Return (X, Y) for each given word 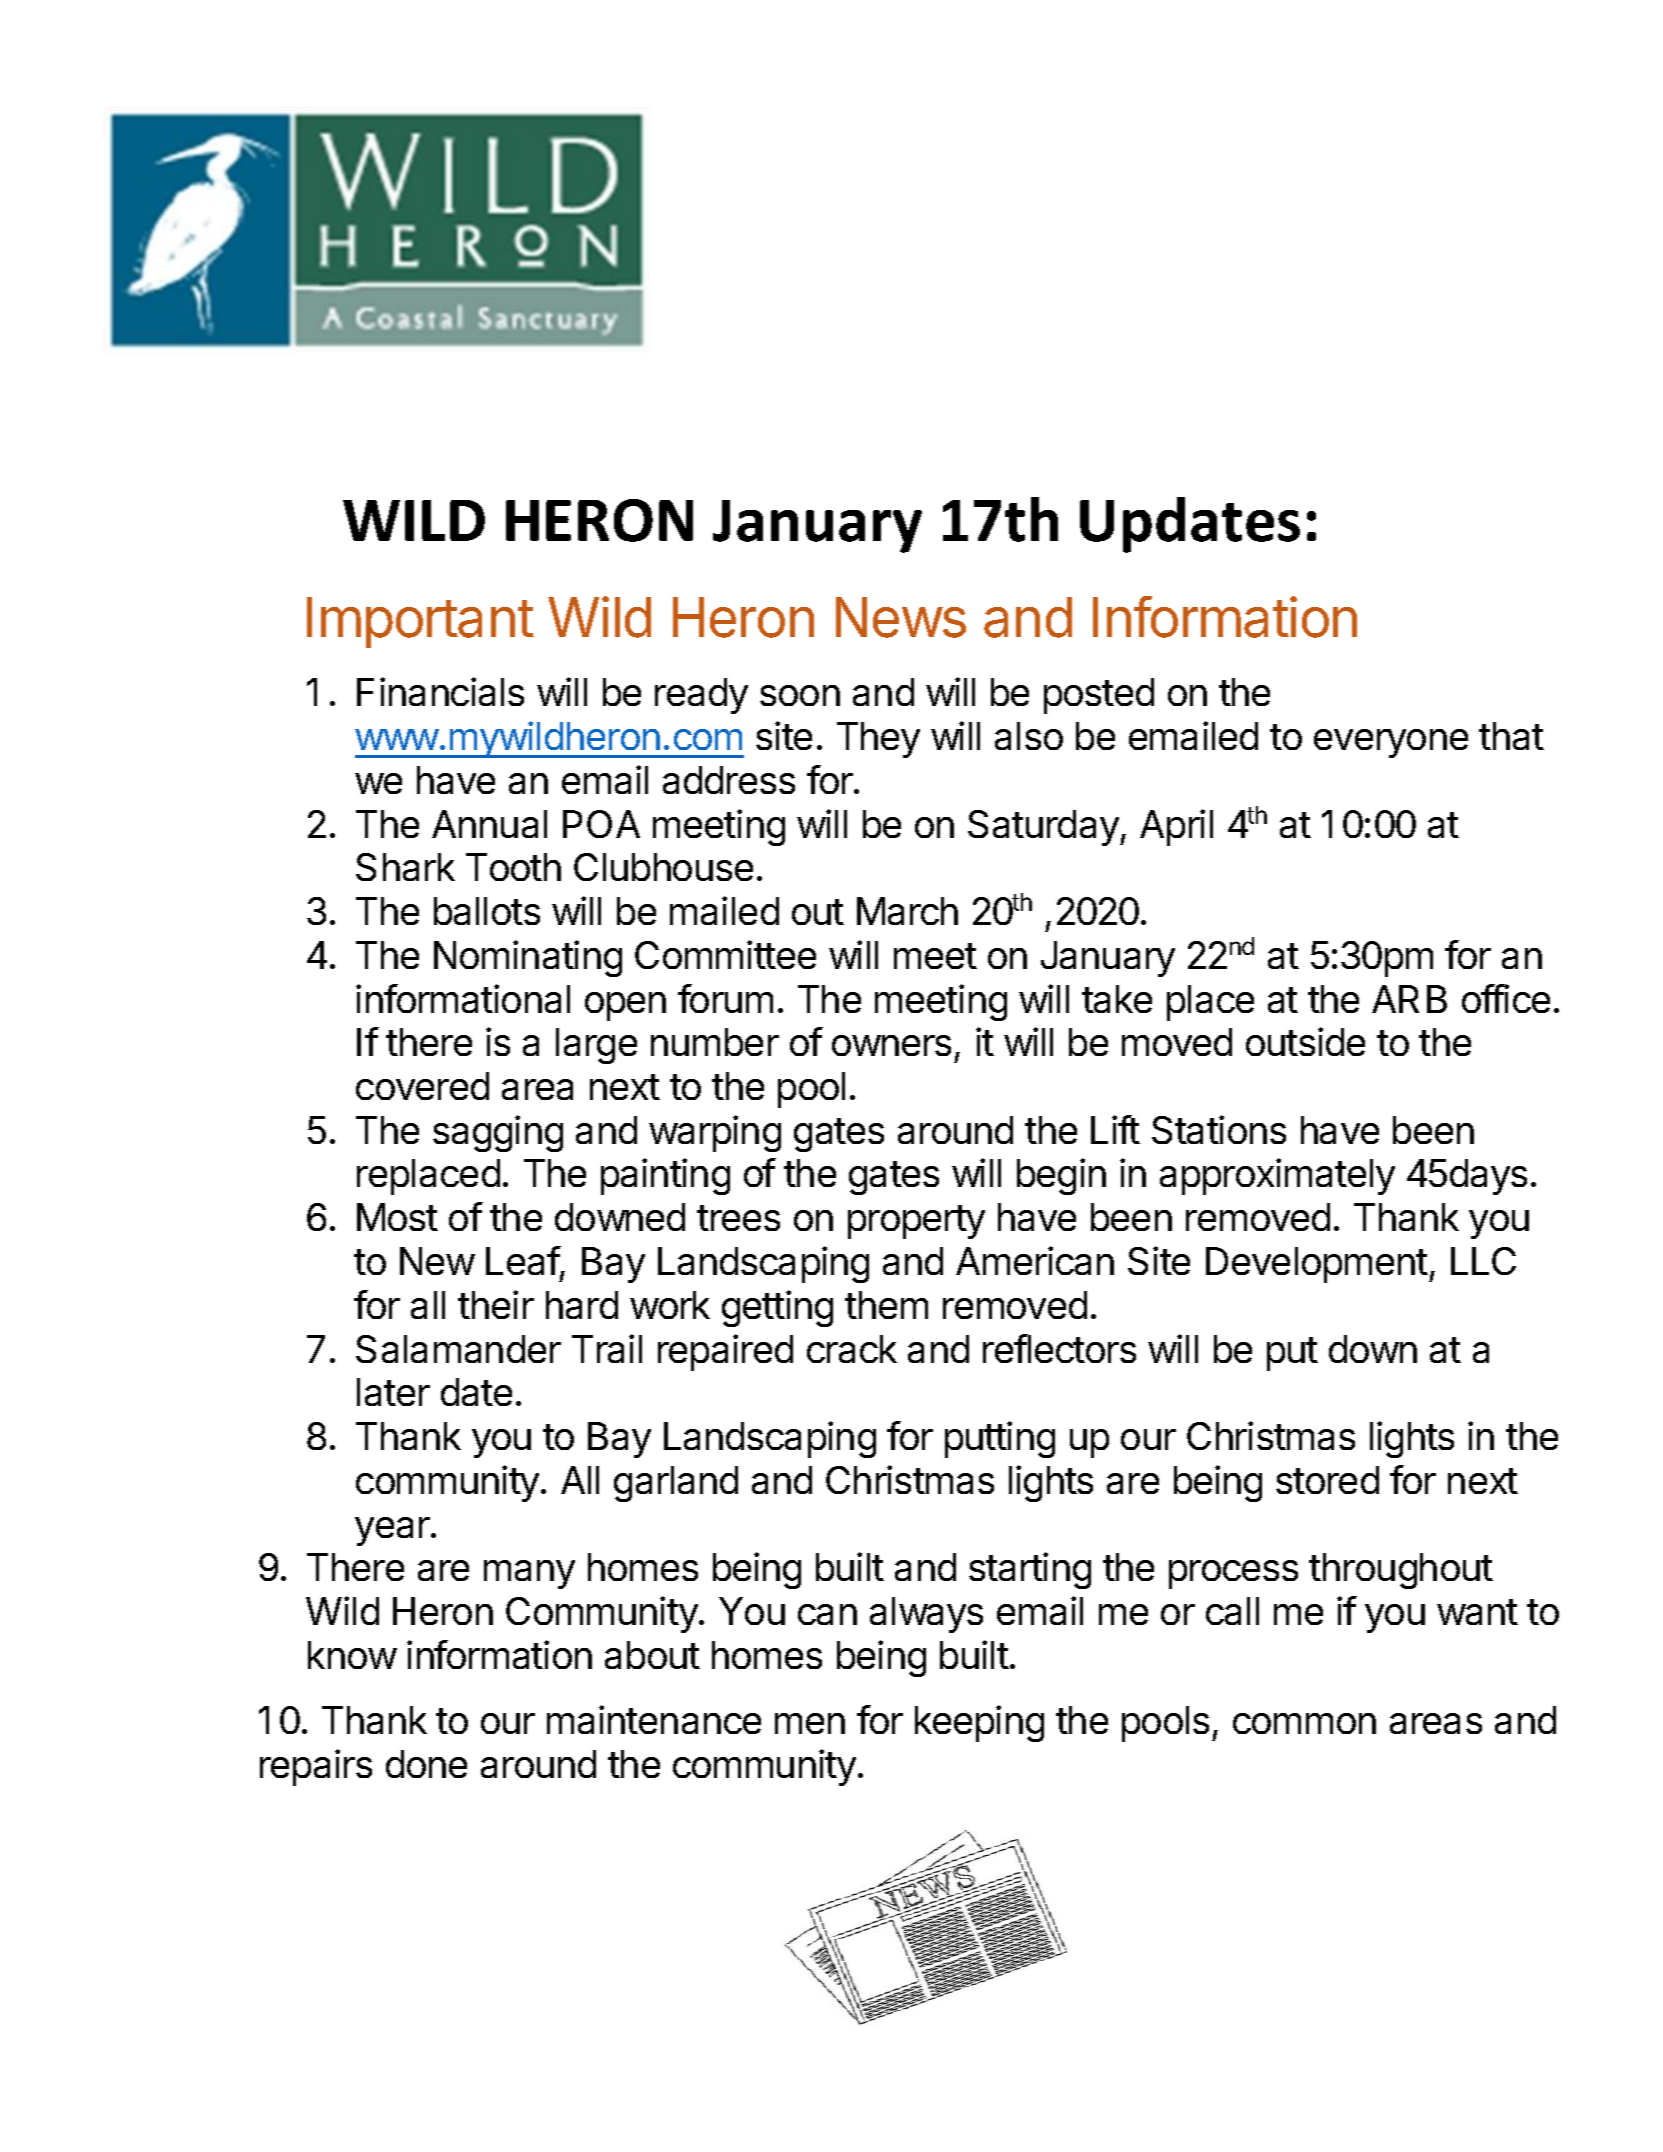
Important (420, 622)
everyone (1391, 743)
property (916, 1222)
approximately (1277, 1176)
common (1304, 1723)
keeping (979, 1723)
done (426, 1764)
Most (397, 1217)
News (901, 617)
